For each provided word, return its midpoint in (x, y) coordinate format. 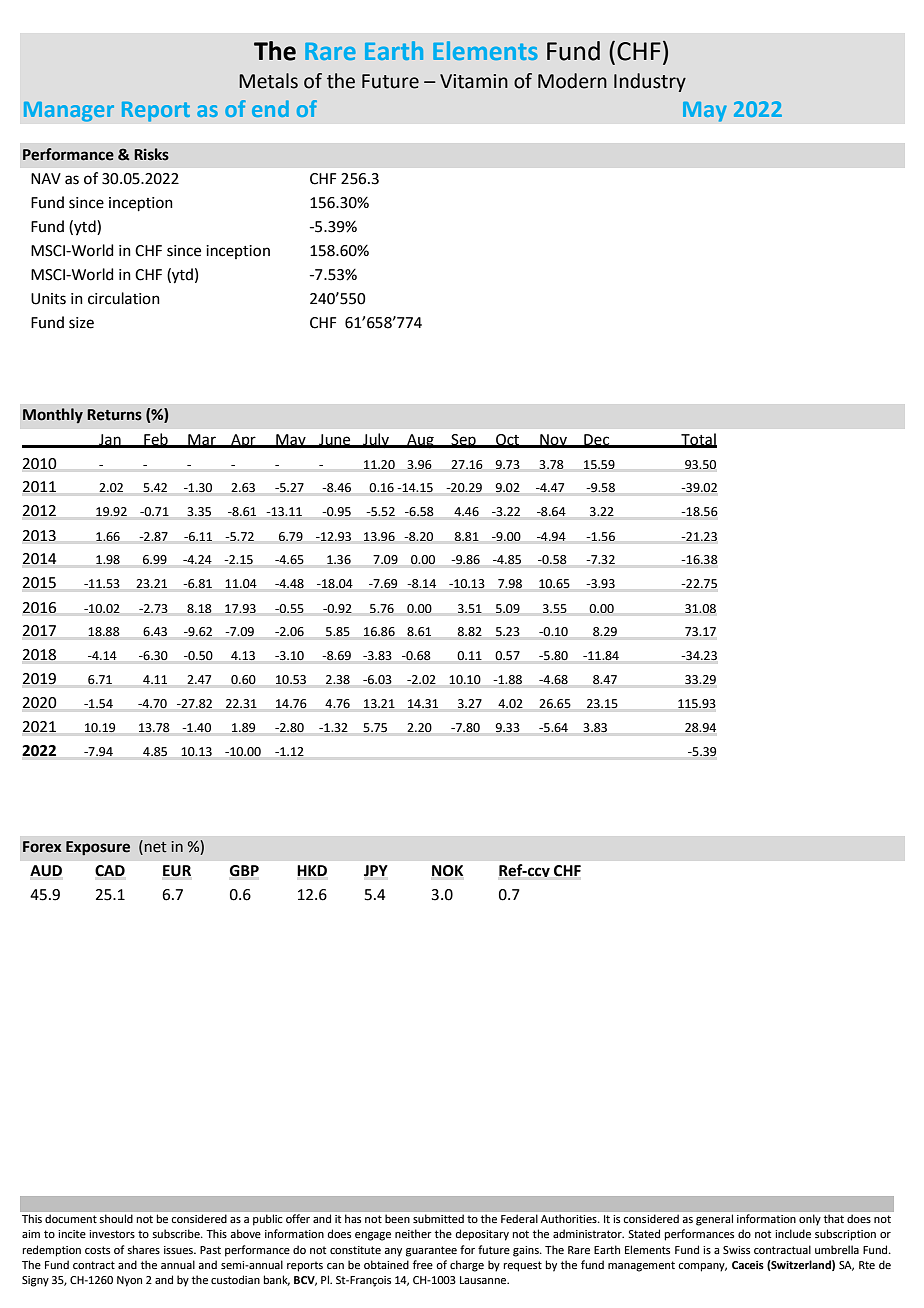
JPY (376, 871)
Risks (151, 154)
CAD (110, 871)
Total (698, 440)
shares (143, 1249)
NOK (447, 871)
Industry (650, 82)
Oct (508, 440)
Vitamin (474, 81)
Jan (110, 440)
